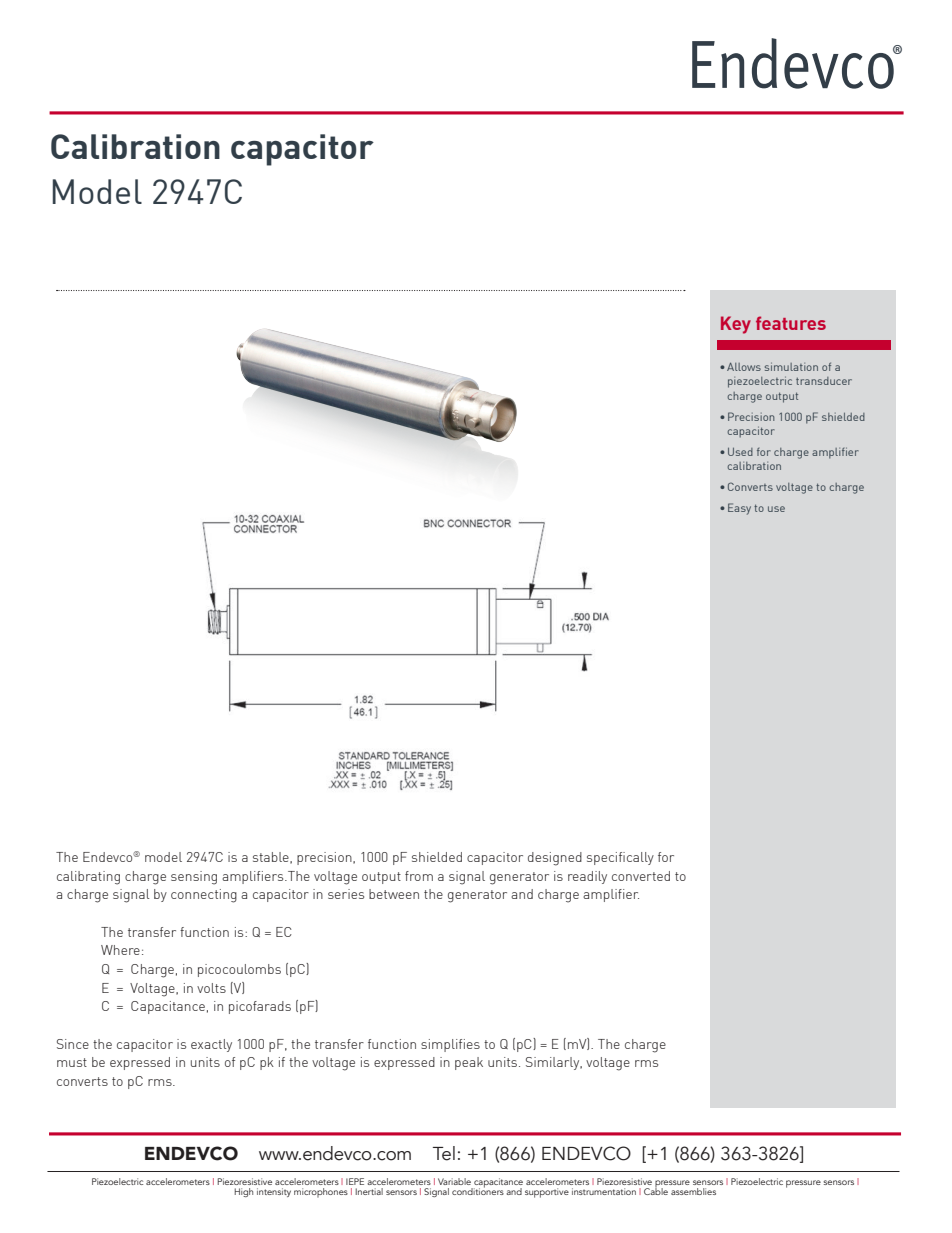  Describe the element at coordinates (555, 859) in the screenshot. I see `designed` at that location.
